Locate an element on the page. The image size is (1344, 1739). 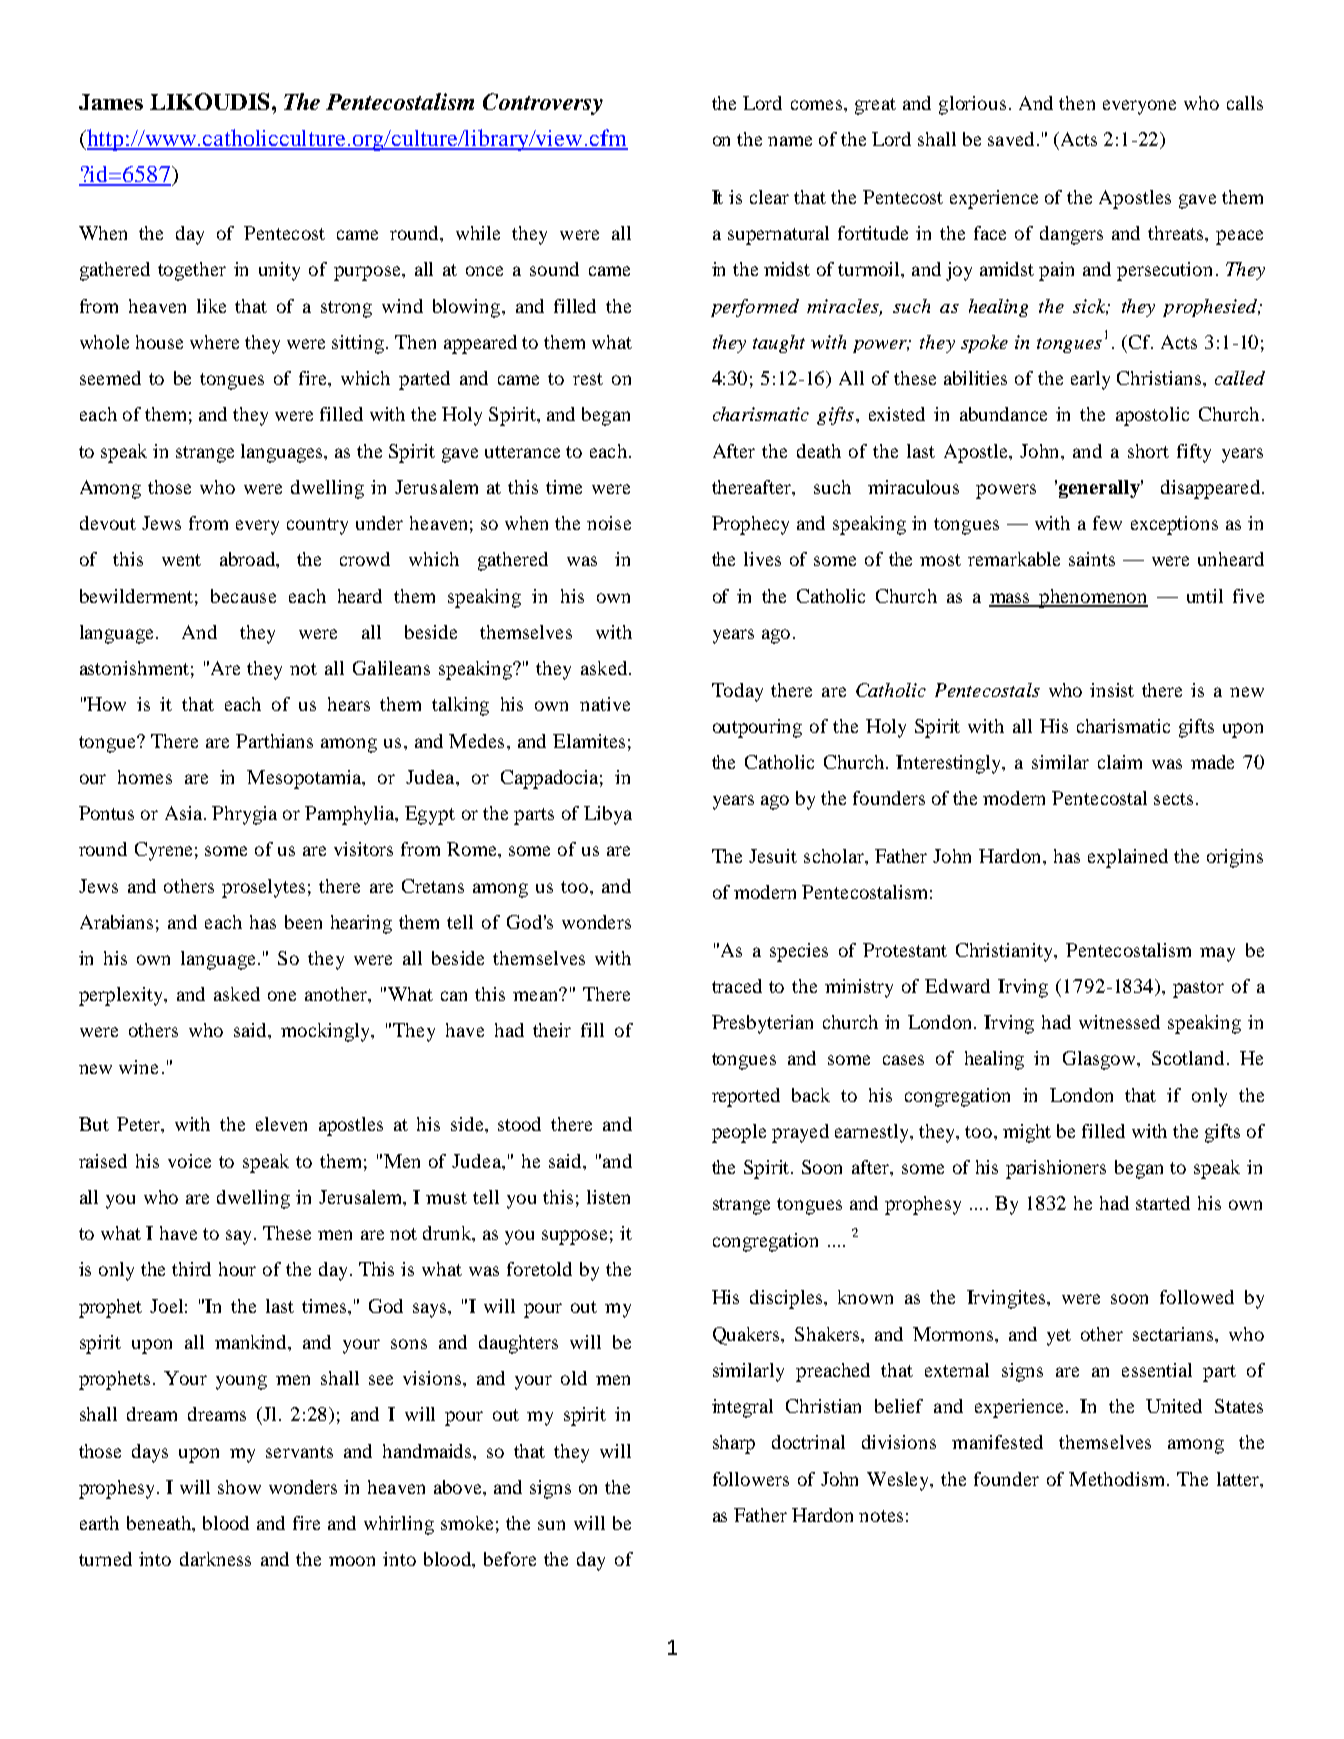
wine is located at coordinates (138, 1067).
